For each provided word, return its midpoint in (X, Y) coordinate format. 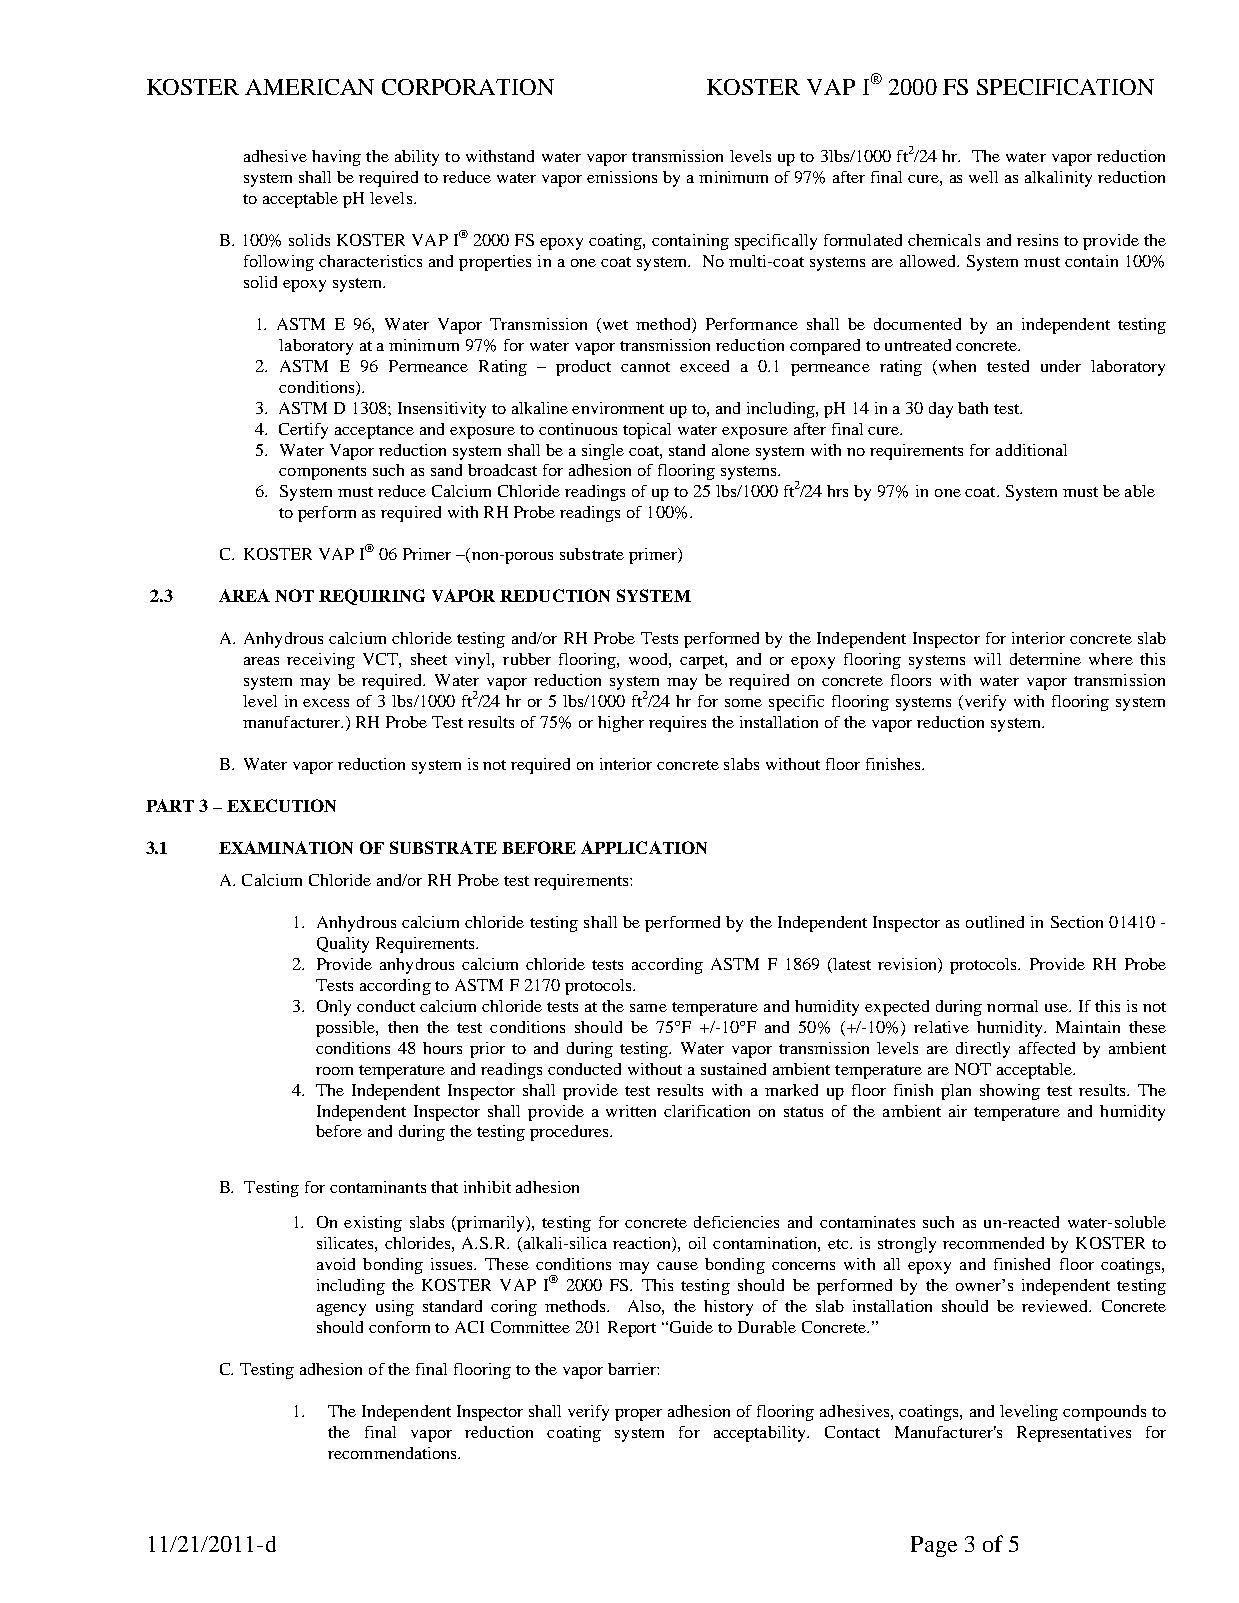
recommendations (393, 1453)
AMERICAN (309, 87)
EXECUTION (281, 805)
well (983, 177)
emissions (622, 177)
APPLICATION (644, 847)
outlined (995, 922)
